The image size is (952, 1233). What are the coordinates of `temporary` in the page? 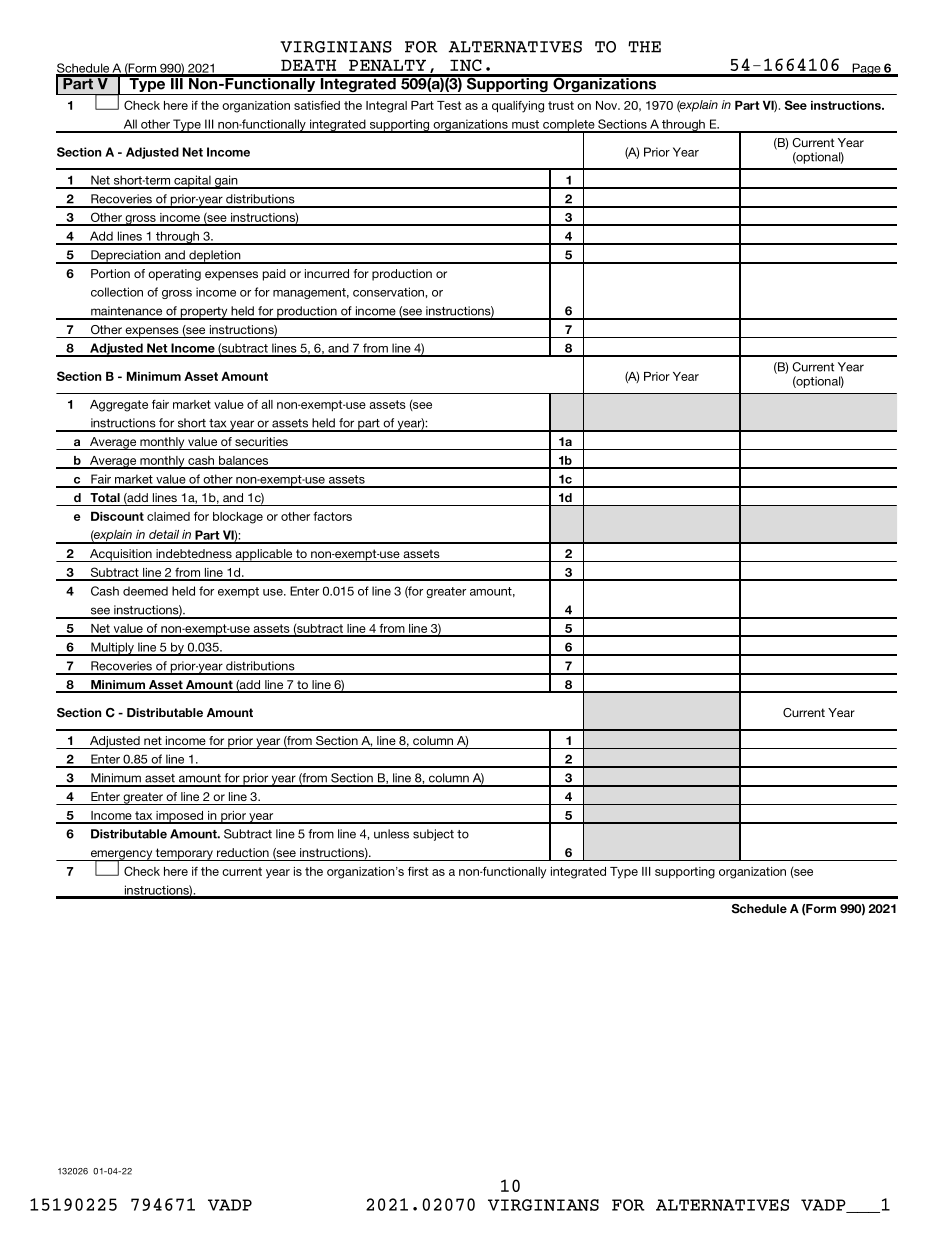 It's located at (184, 854).
